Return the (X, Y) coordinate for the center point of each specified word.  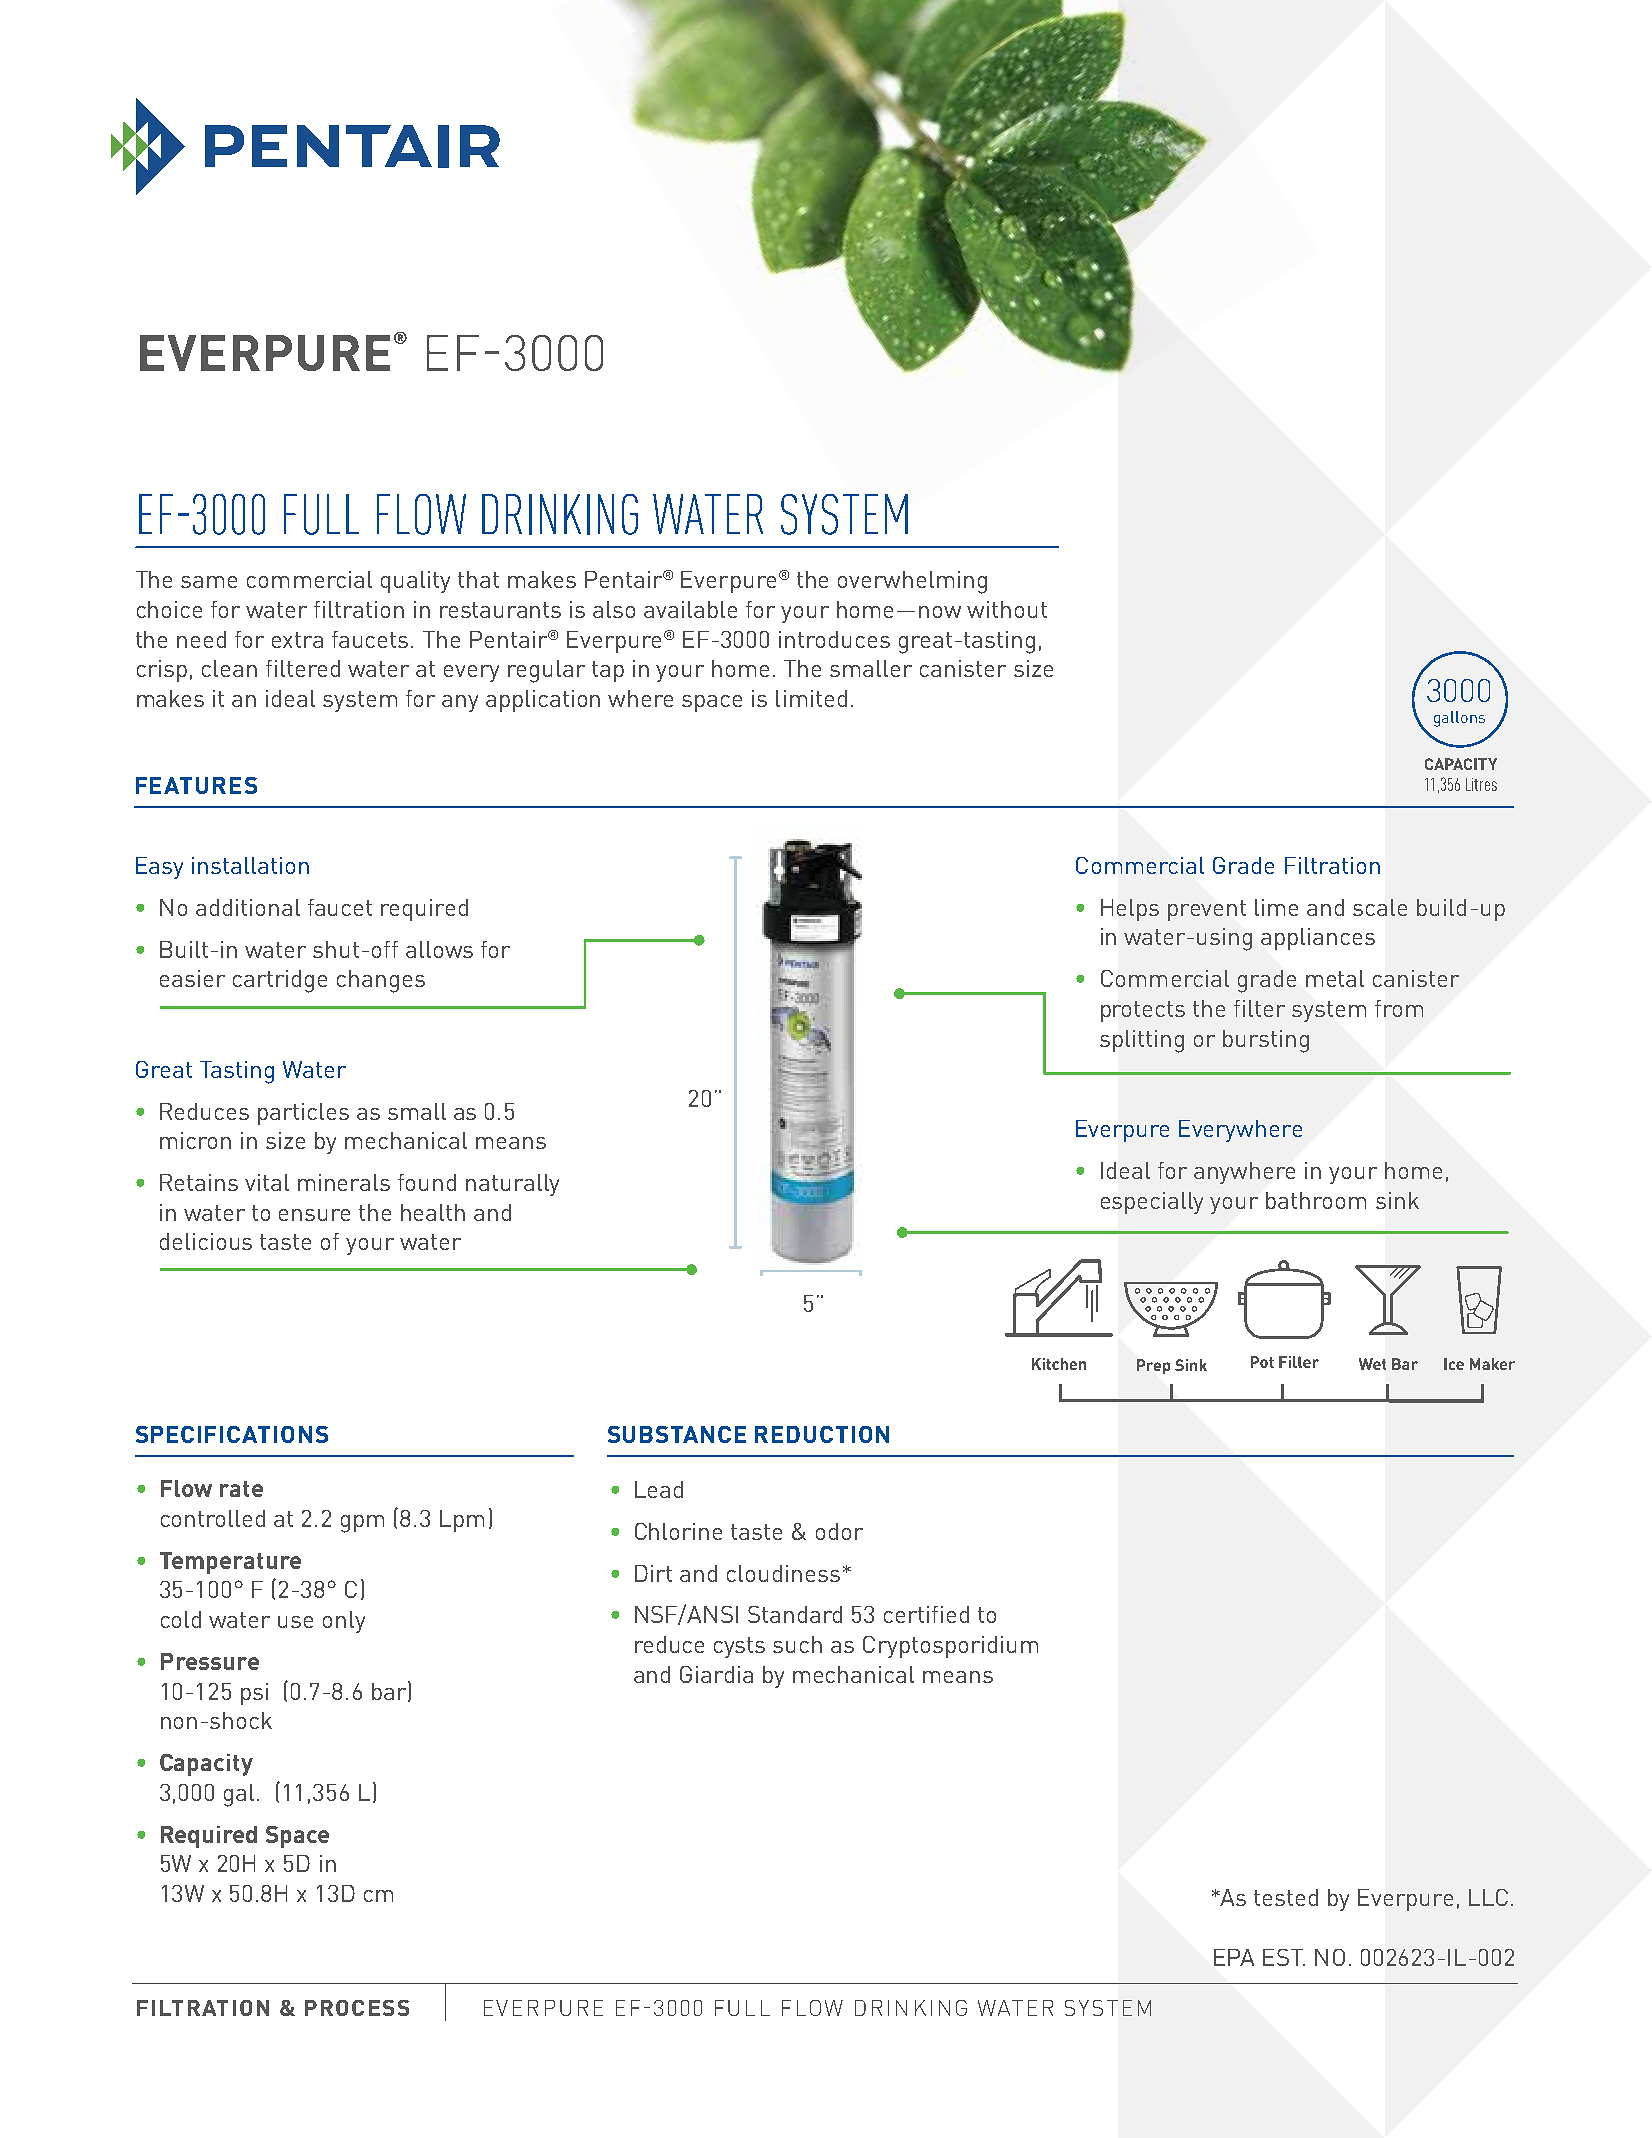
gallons (1459, 719)
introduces (834, 639)
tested (1286, 1897)
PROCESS (357, 2008)
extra (297, 640)
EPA (1234, 1957)
